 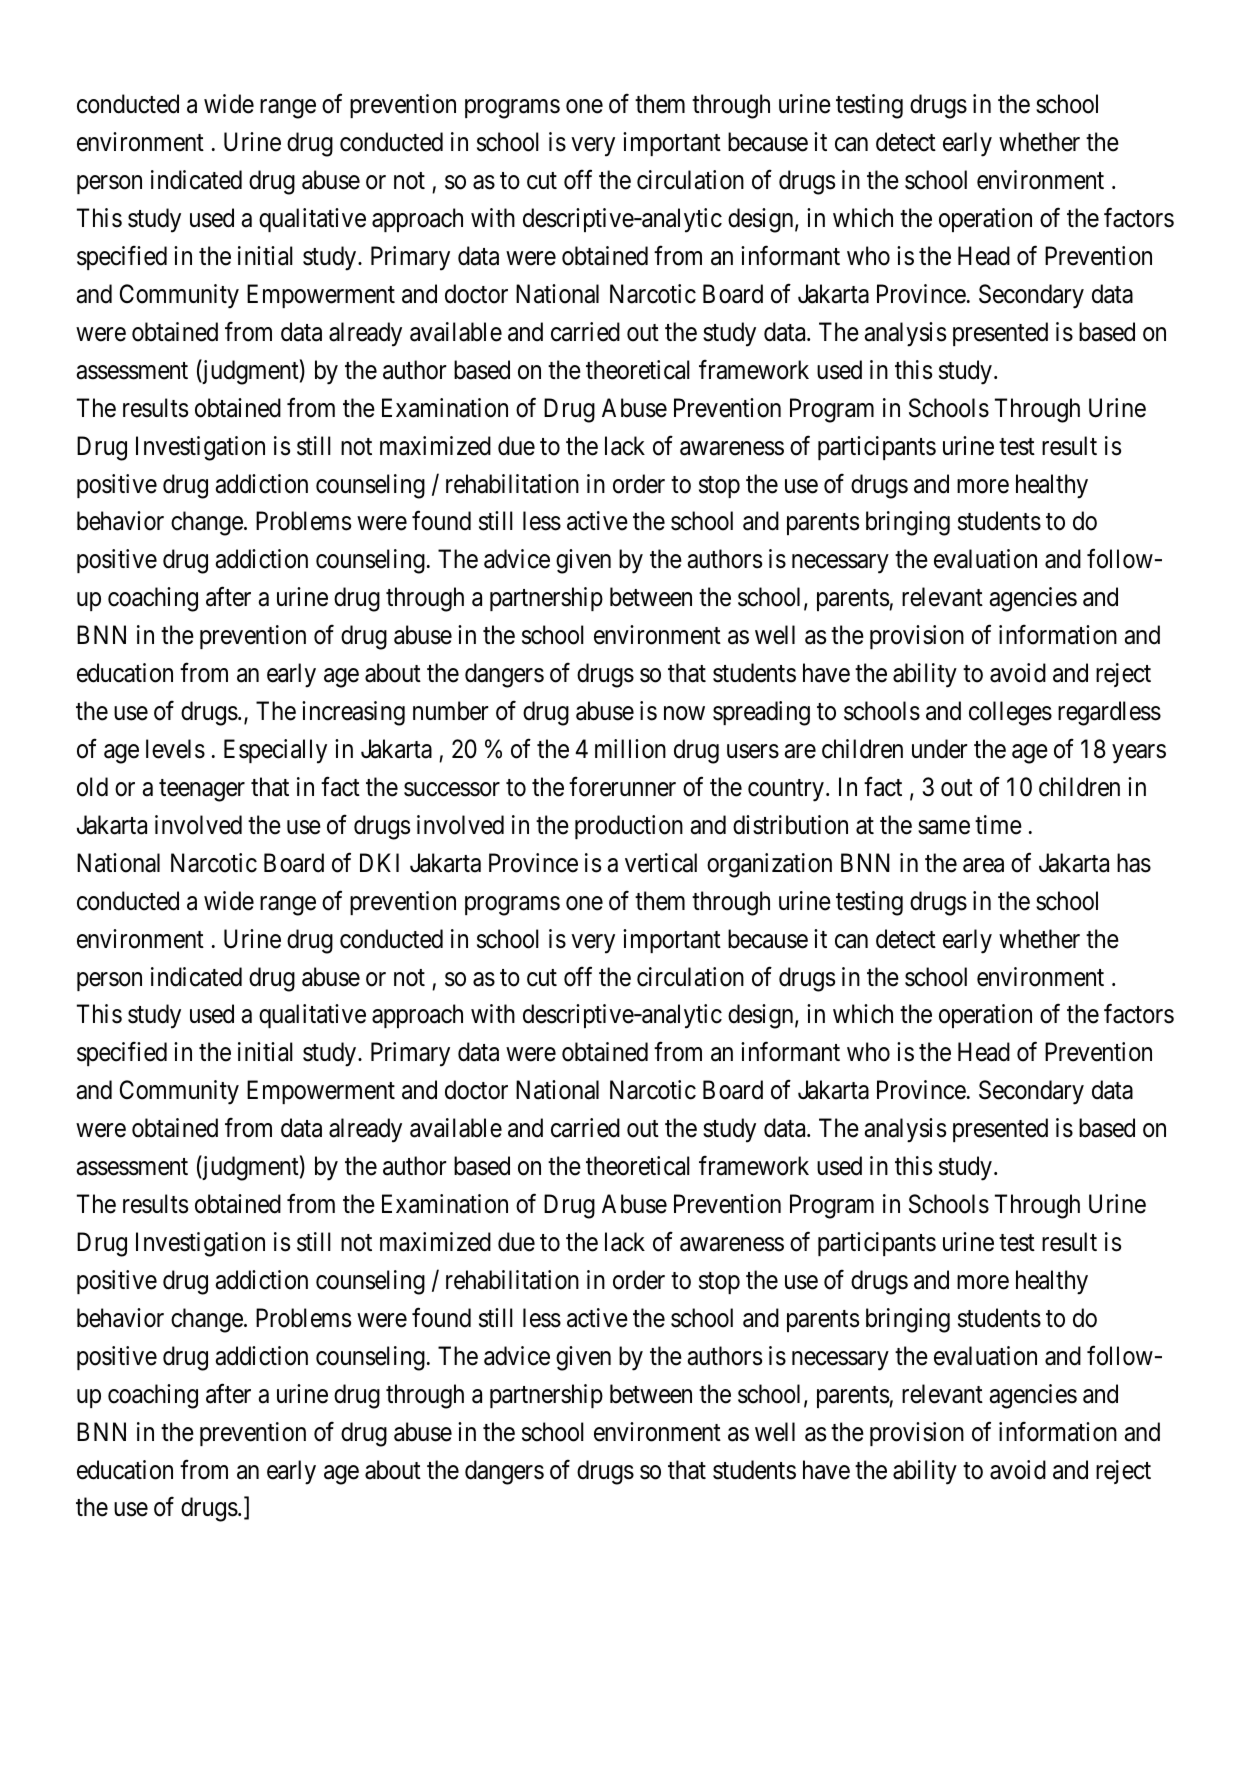 What do you see at coordinates (353, 713) in the image?
I see `increasing` at bounding box center [353, 713].
